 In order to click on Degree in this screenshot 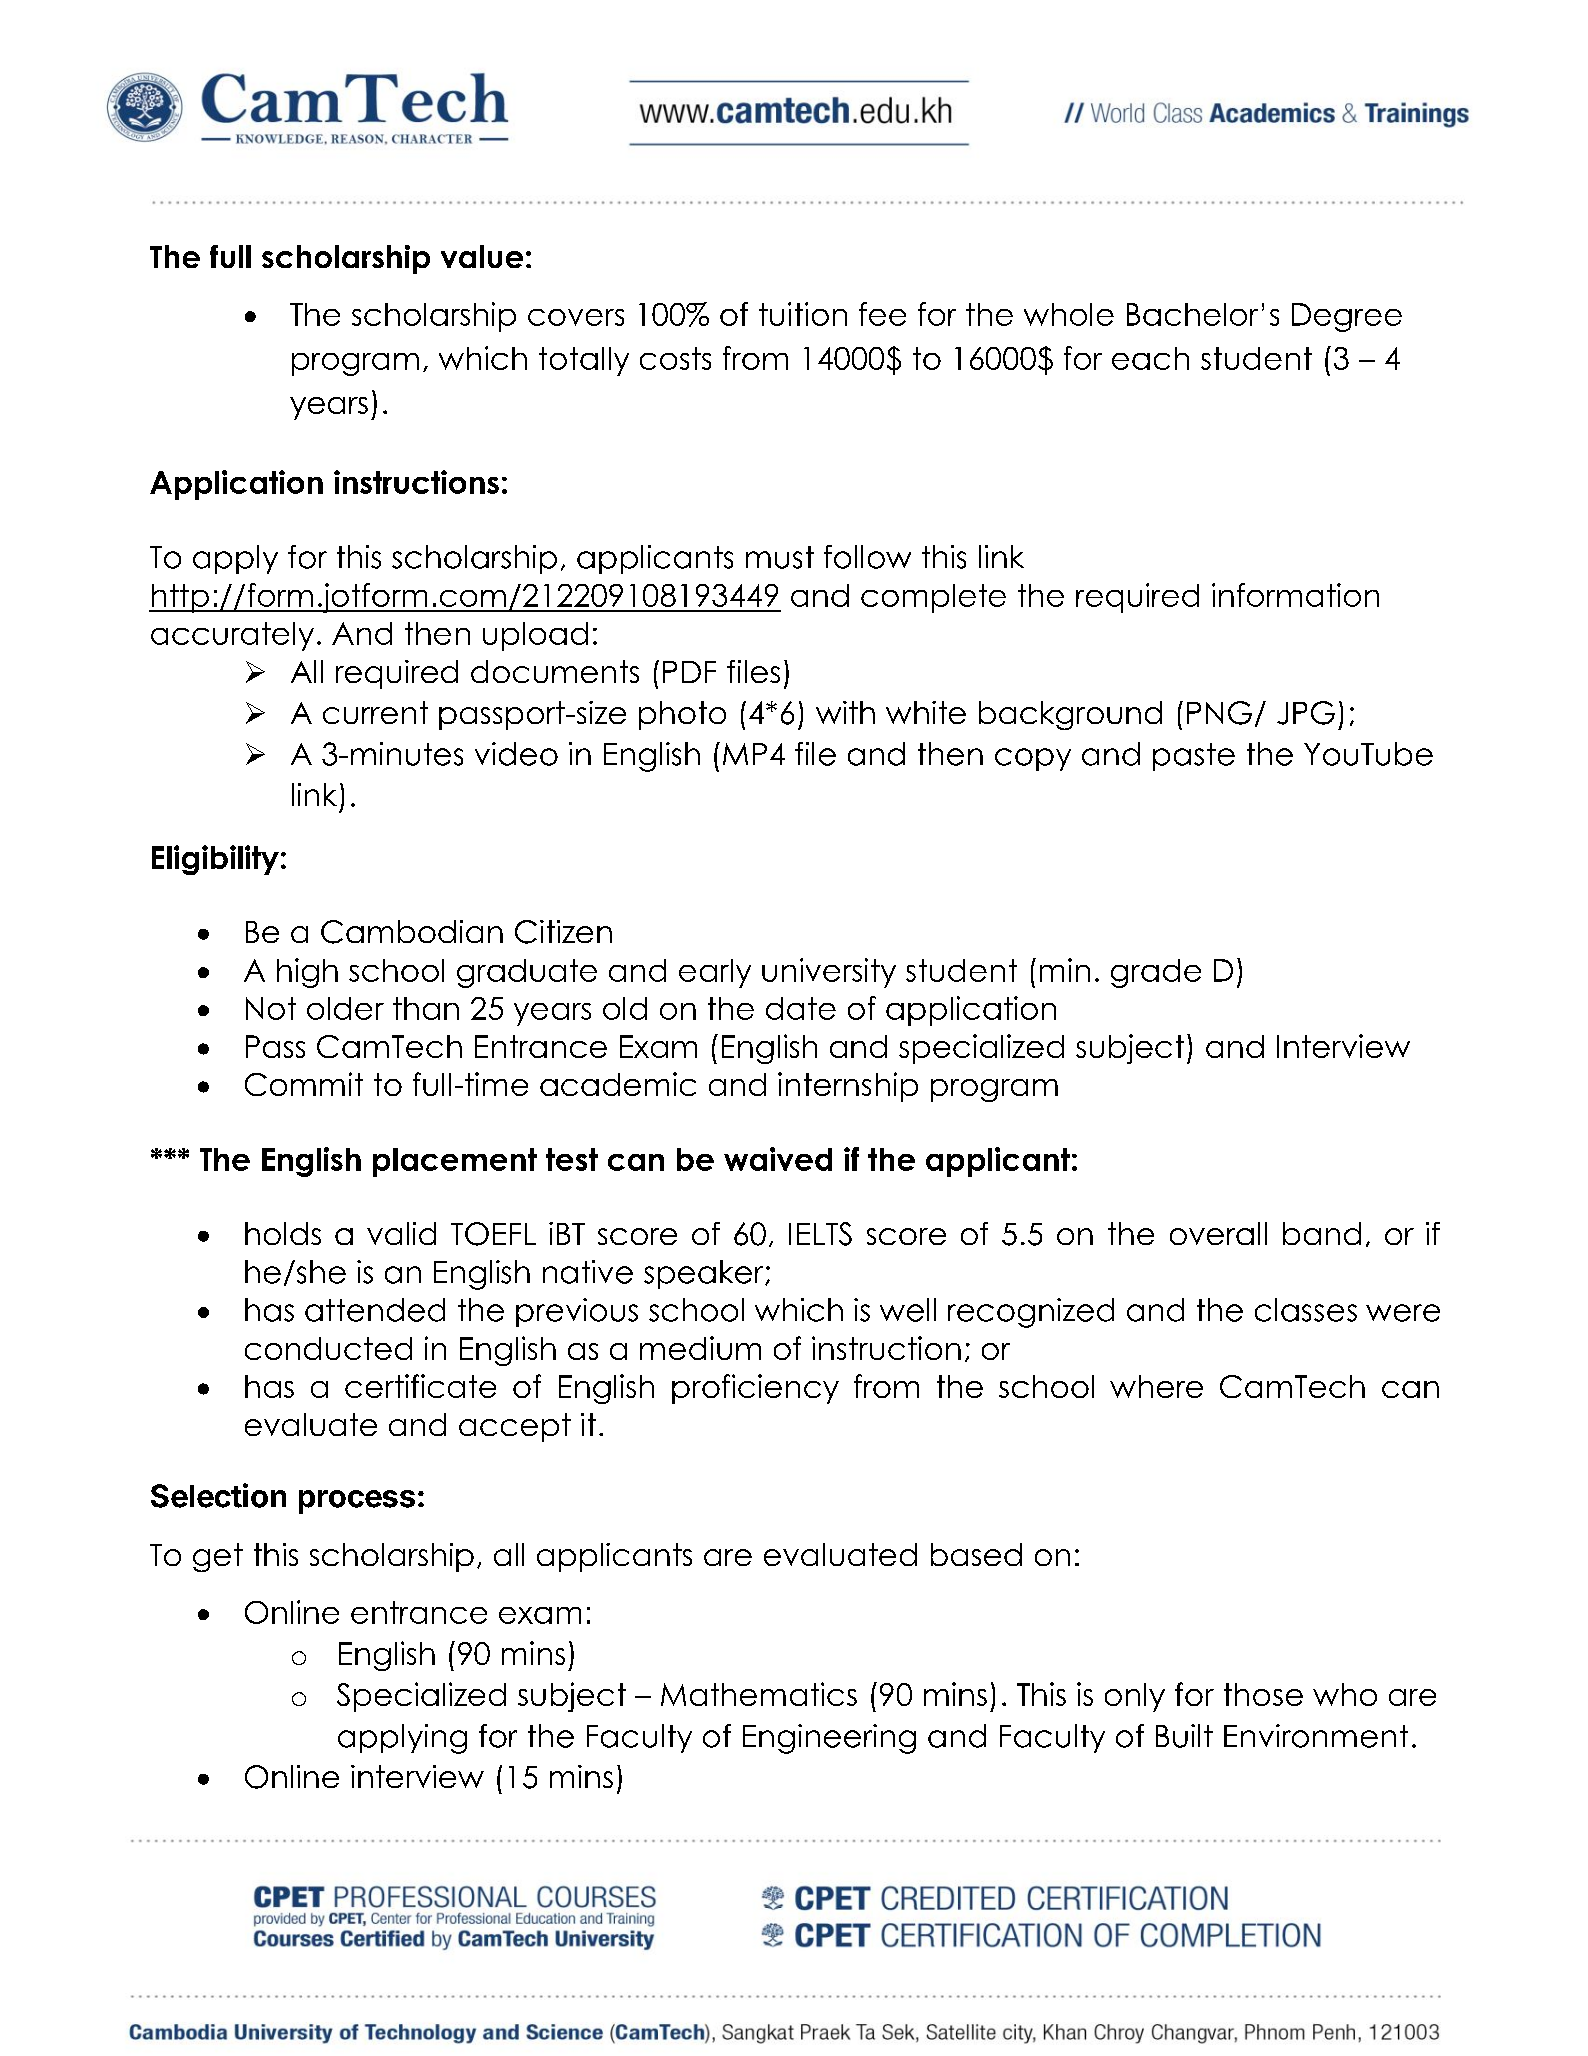, I will do `click(1347, 317)`.
